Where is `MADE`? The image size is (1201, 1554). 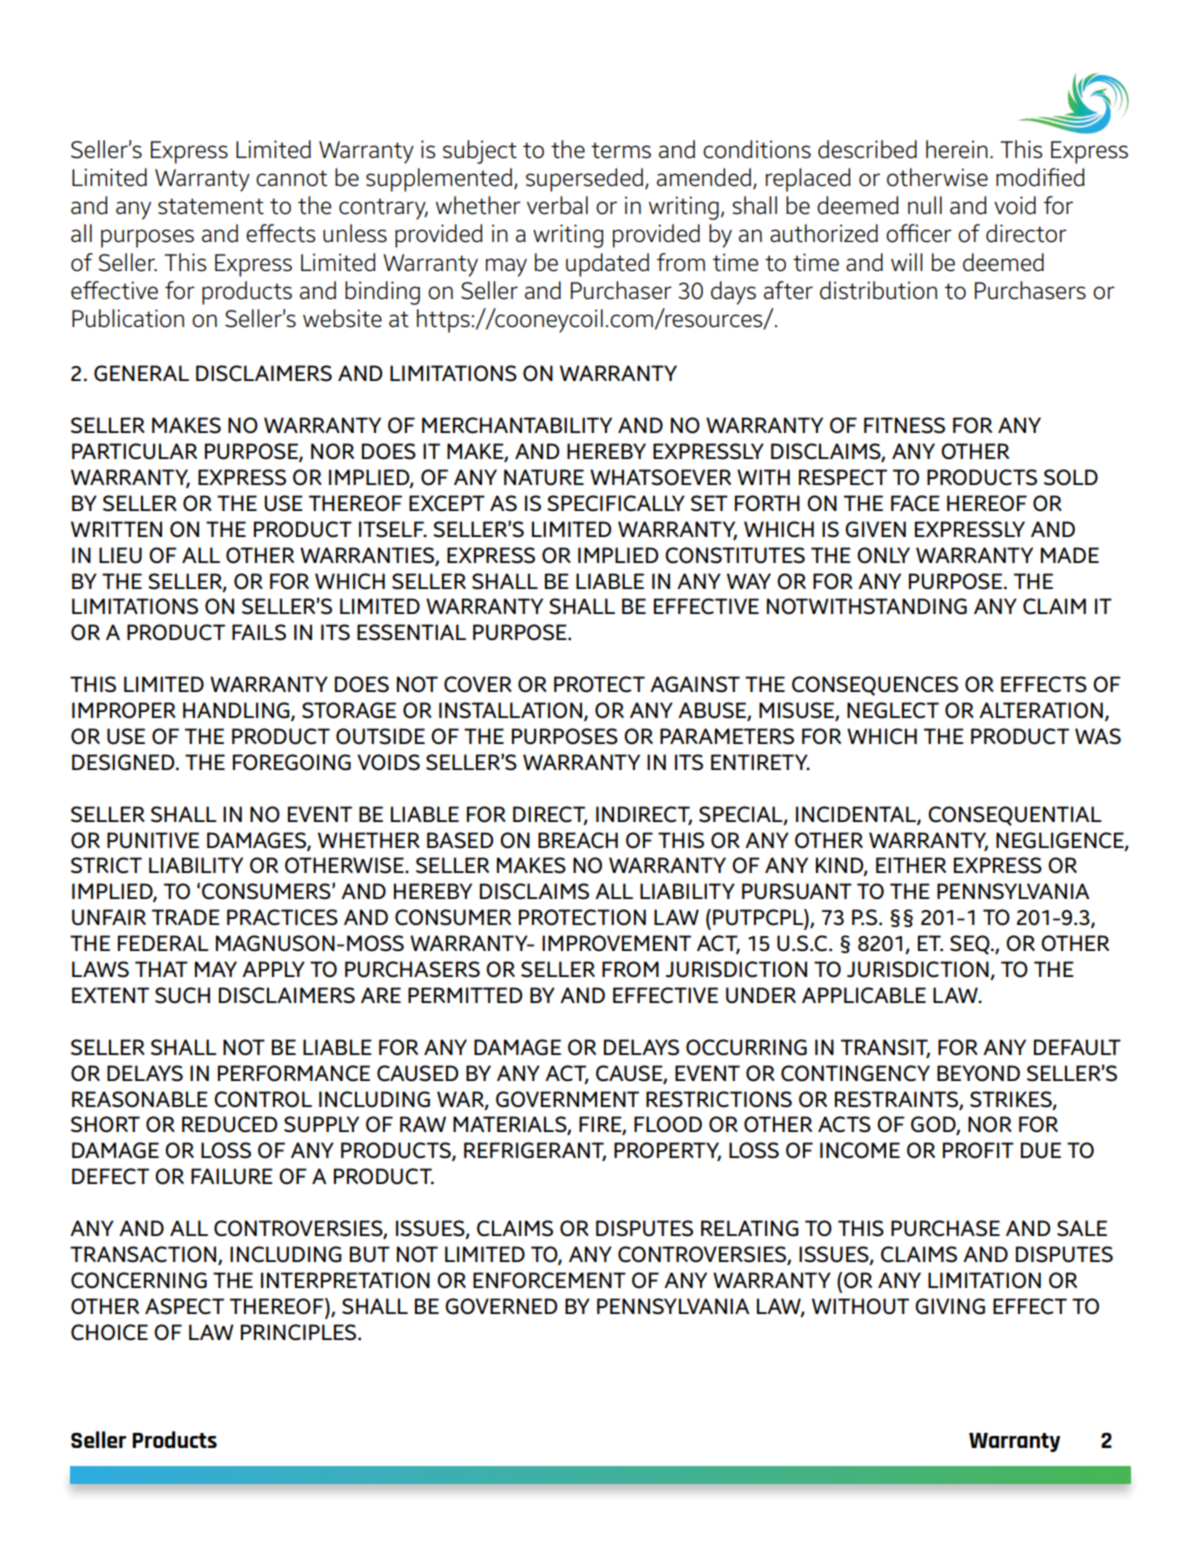
MADE is located at coordinates (1070, 555).
